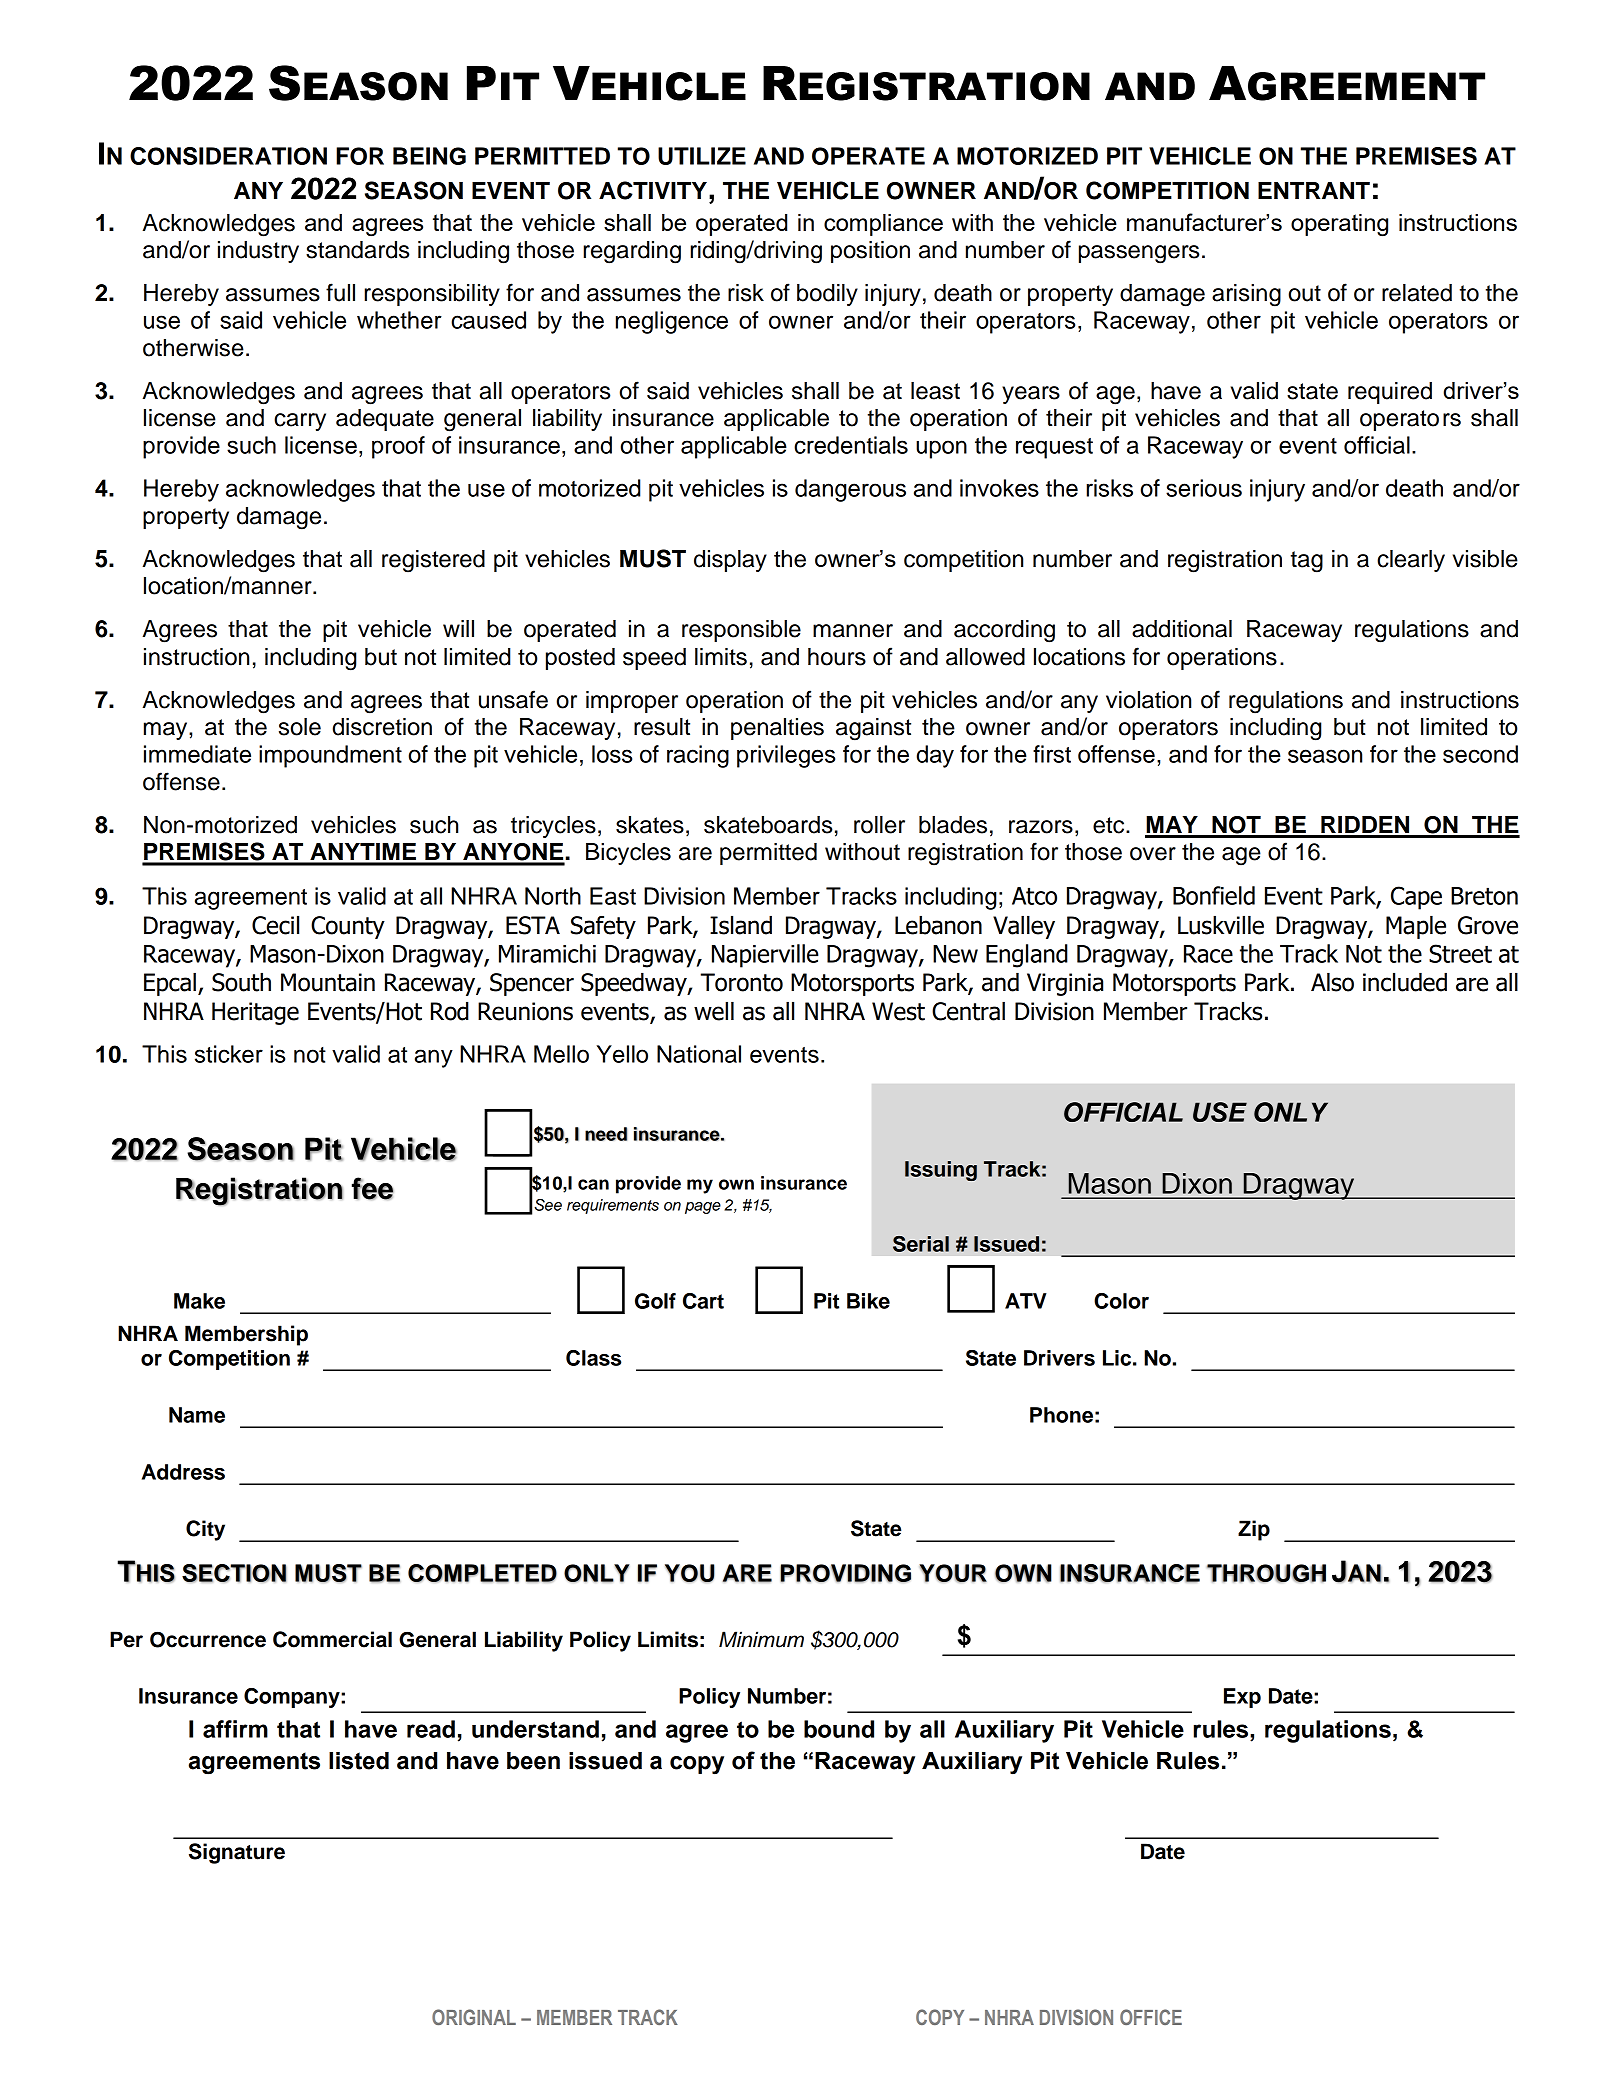 This image has height=2089, width=1614. Describe the element at coordinates (474, 2017) in the image. I see `ORIGINAL` at that location.
